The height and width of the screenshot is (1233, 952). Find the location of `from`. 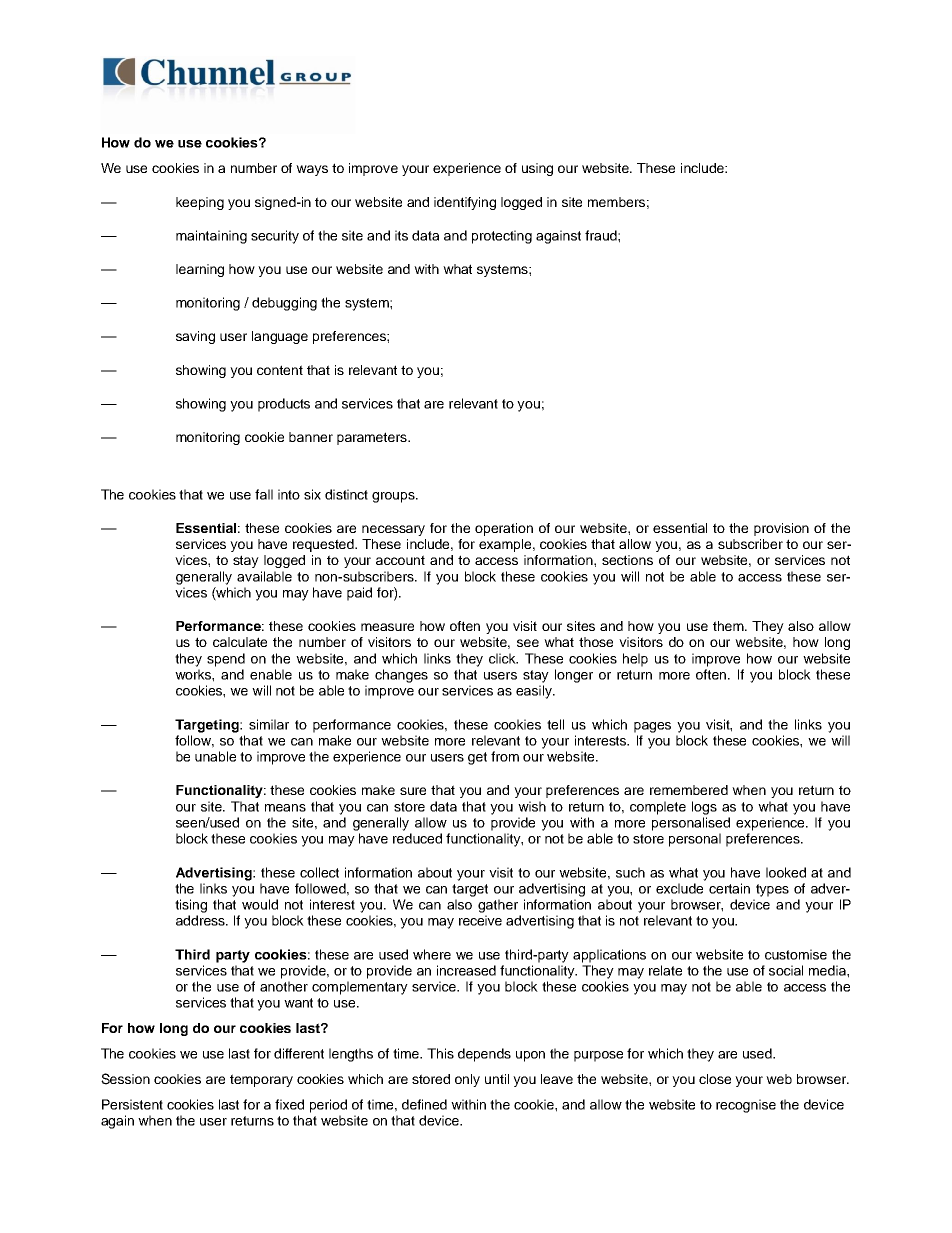

from is located at coordinates (505, 756).
